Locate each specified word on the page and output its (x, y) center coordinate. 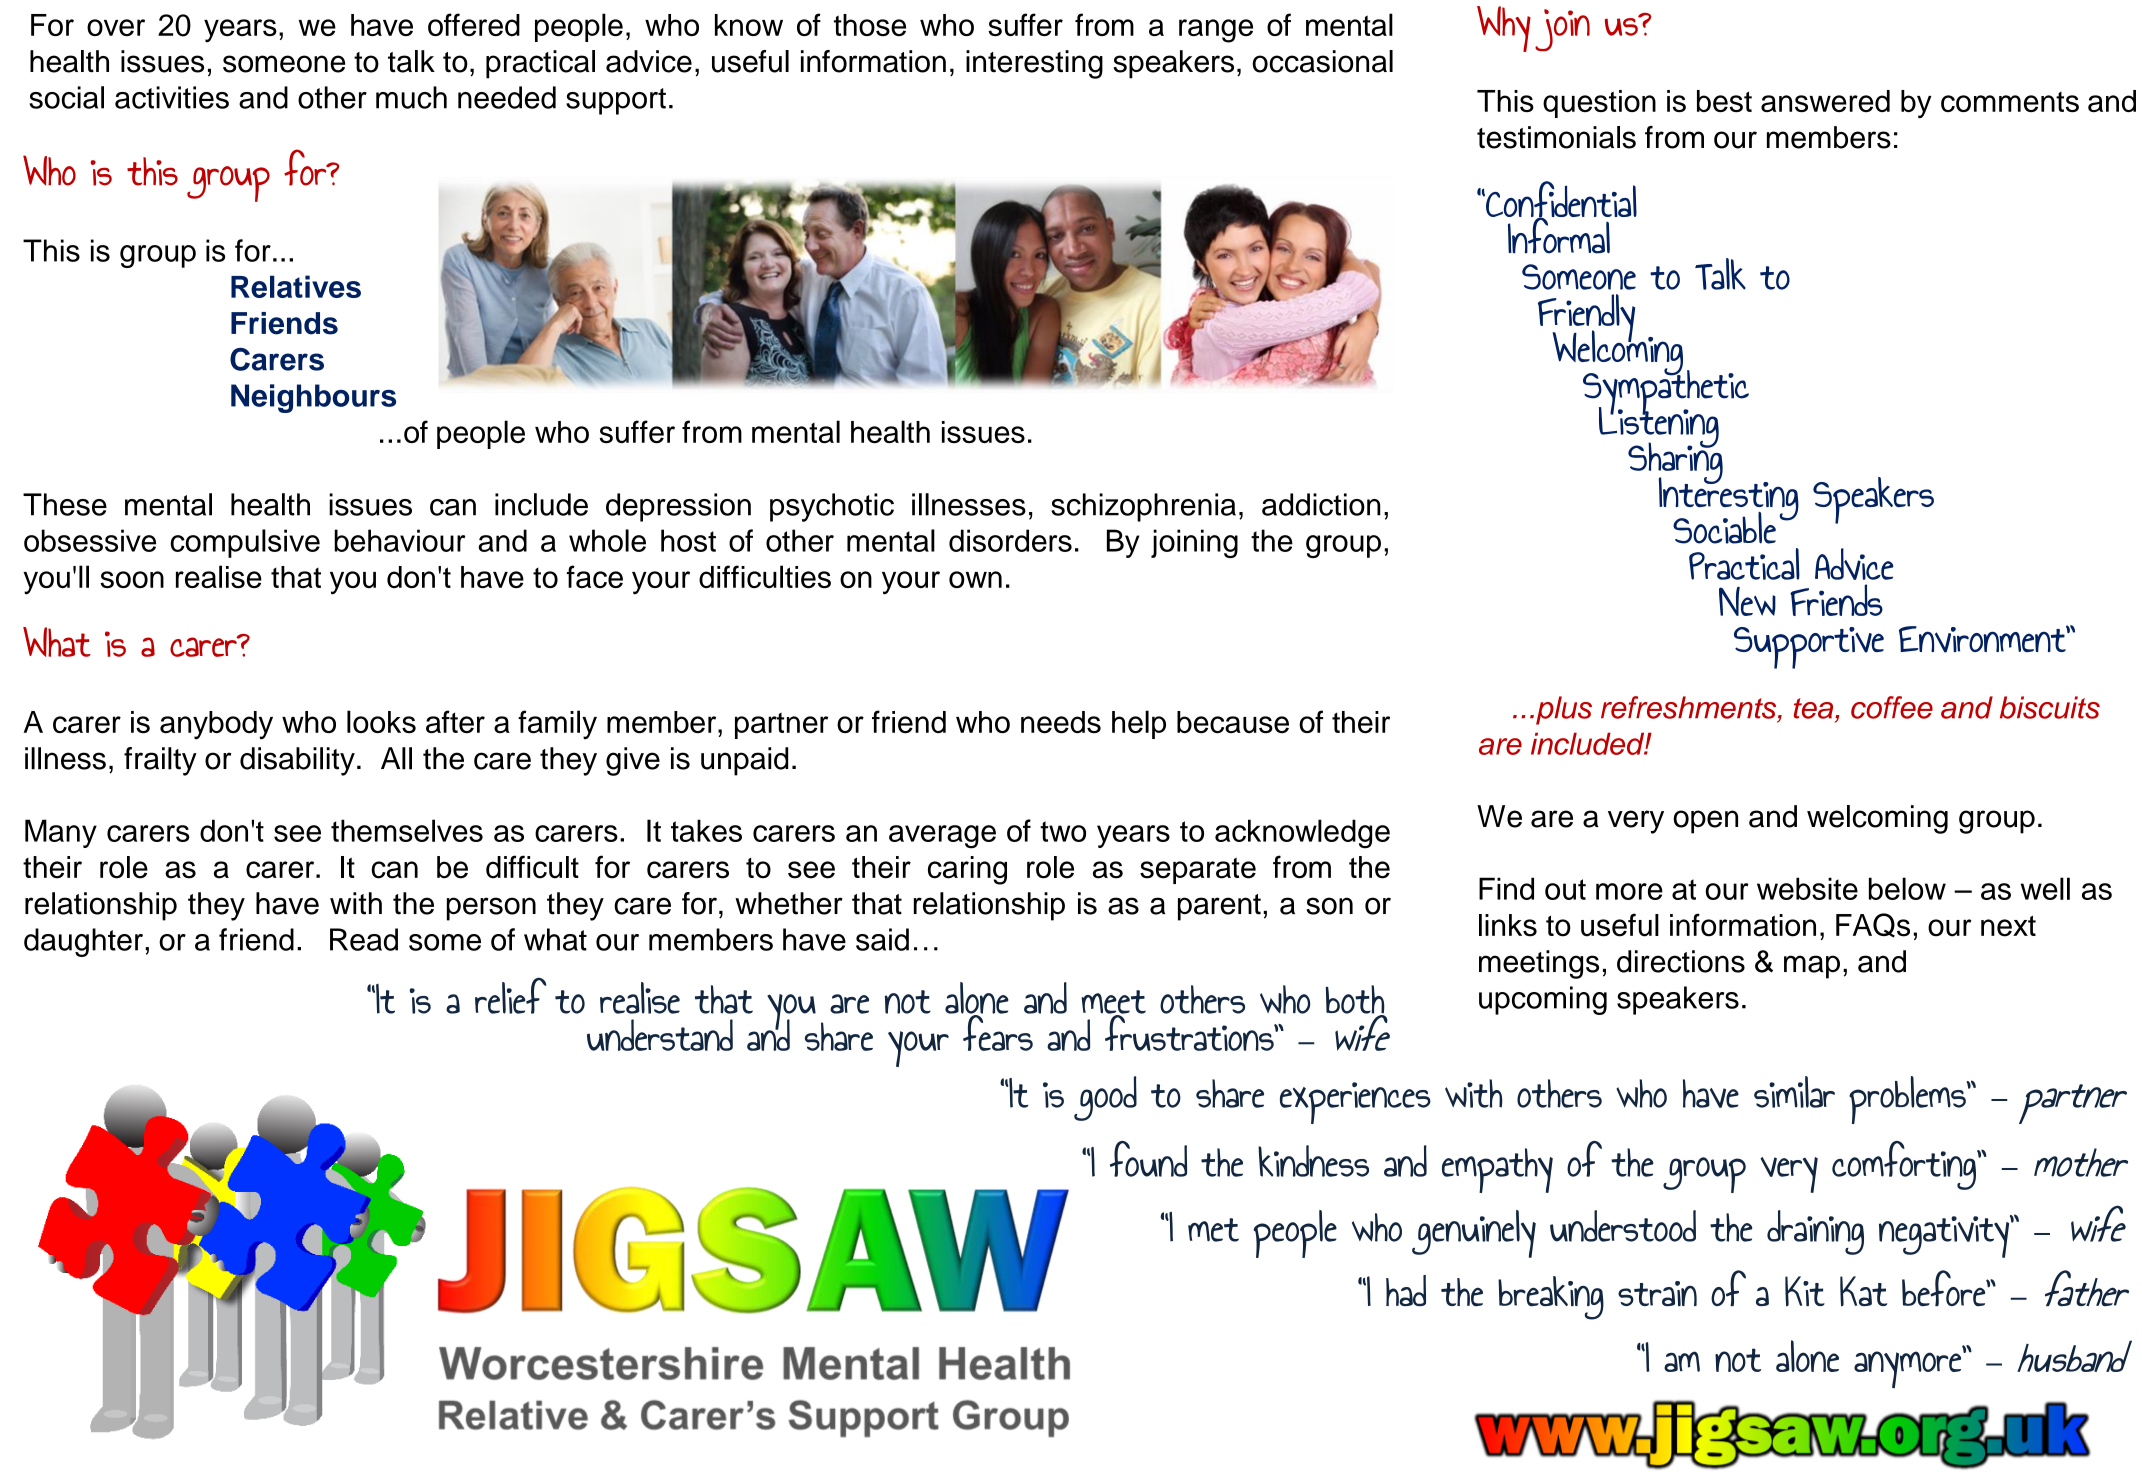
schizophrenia (1143, 507)
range (1216, 31)
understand (660, 1035)
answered (1825, 101)
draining (1815, 1232)
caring (967, 870)
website (1807, 888)
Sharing (1675, 463)
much (411, 97)
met (1213, 1230)
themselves (407, 830)
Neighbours (313, 398)
